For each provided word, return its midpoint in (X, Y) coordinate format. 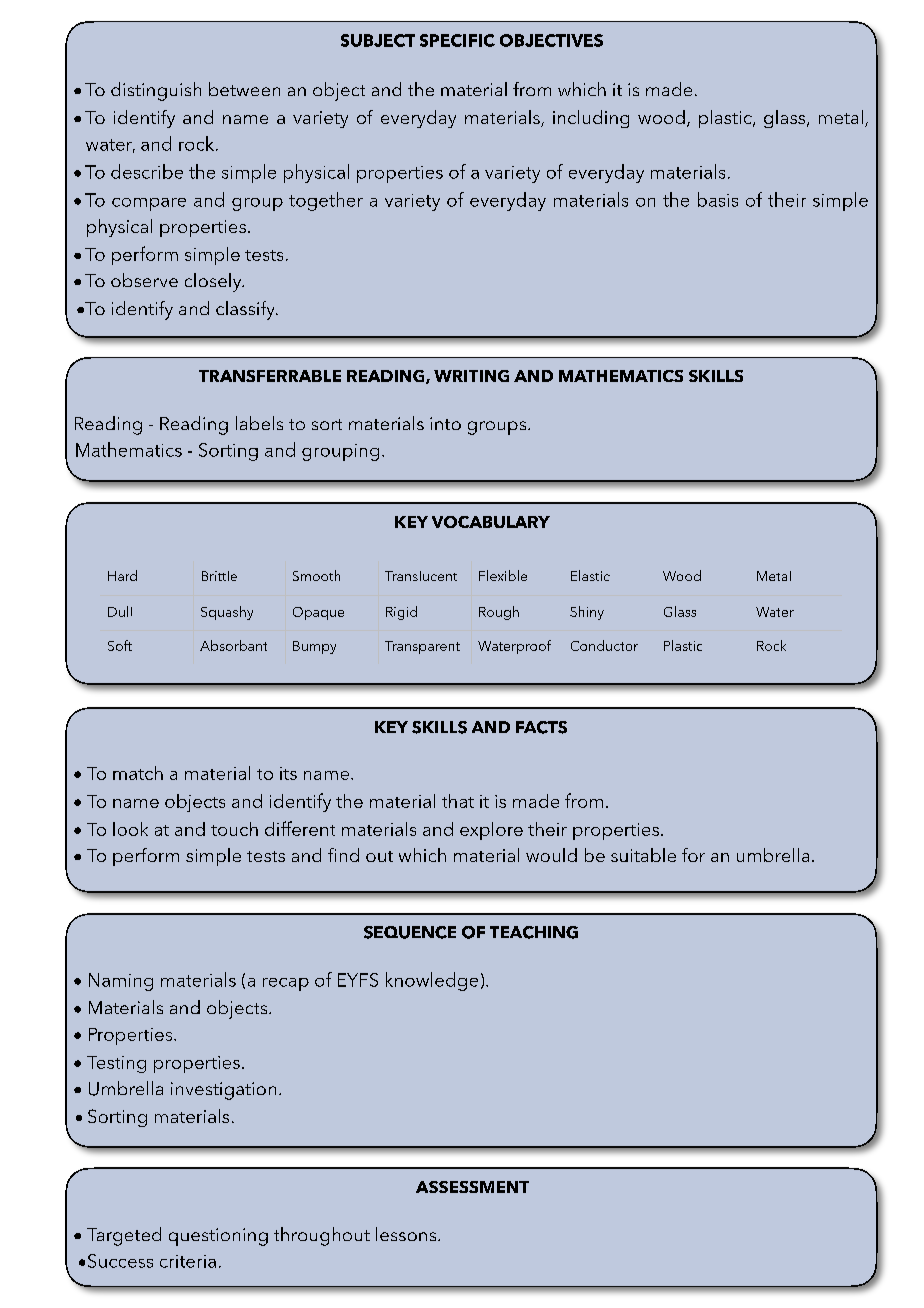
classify (246, 310)
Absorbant (233, 645)
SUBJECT (378, 40)
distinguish (156, 91)
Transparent (422, 647)
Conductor (604, 645)
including (591, 119)
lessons (407, 1234)
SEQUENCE (410, 932)
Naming (121, 982)
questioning (218, 1237)
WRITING (471, 376)
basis (718, 199)
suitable (643, 855)
